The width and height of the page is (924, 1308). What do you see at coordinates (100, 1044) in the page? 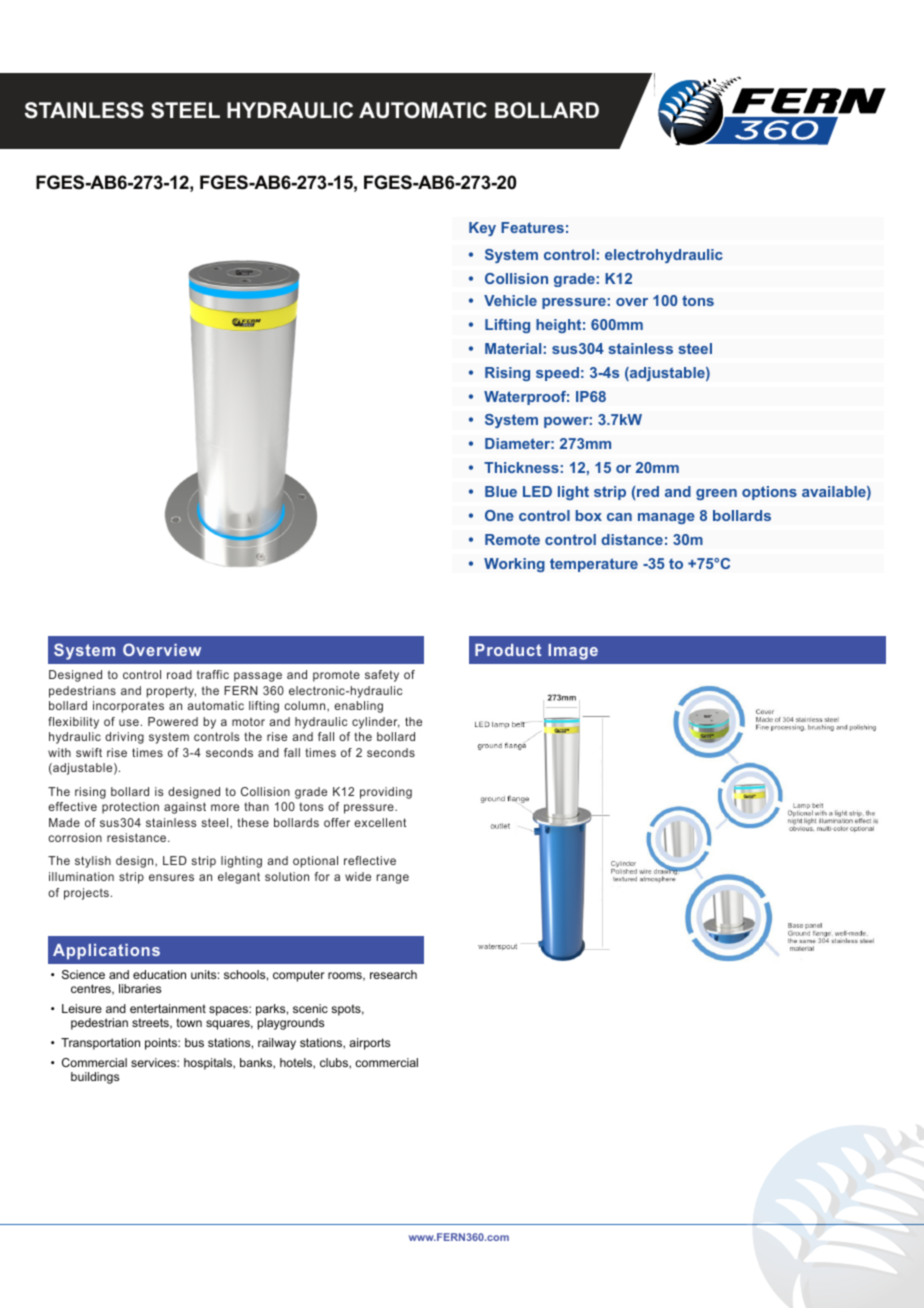
I see `Transportation` at bounding box center [100, 1044].
